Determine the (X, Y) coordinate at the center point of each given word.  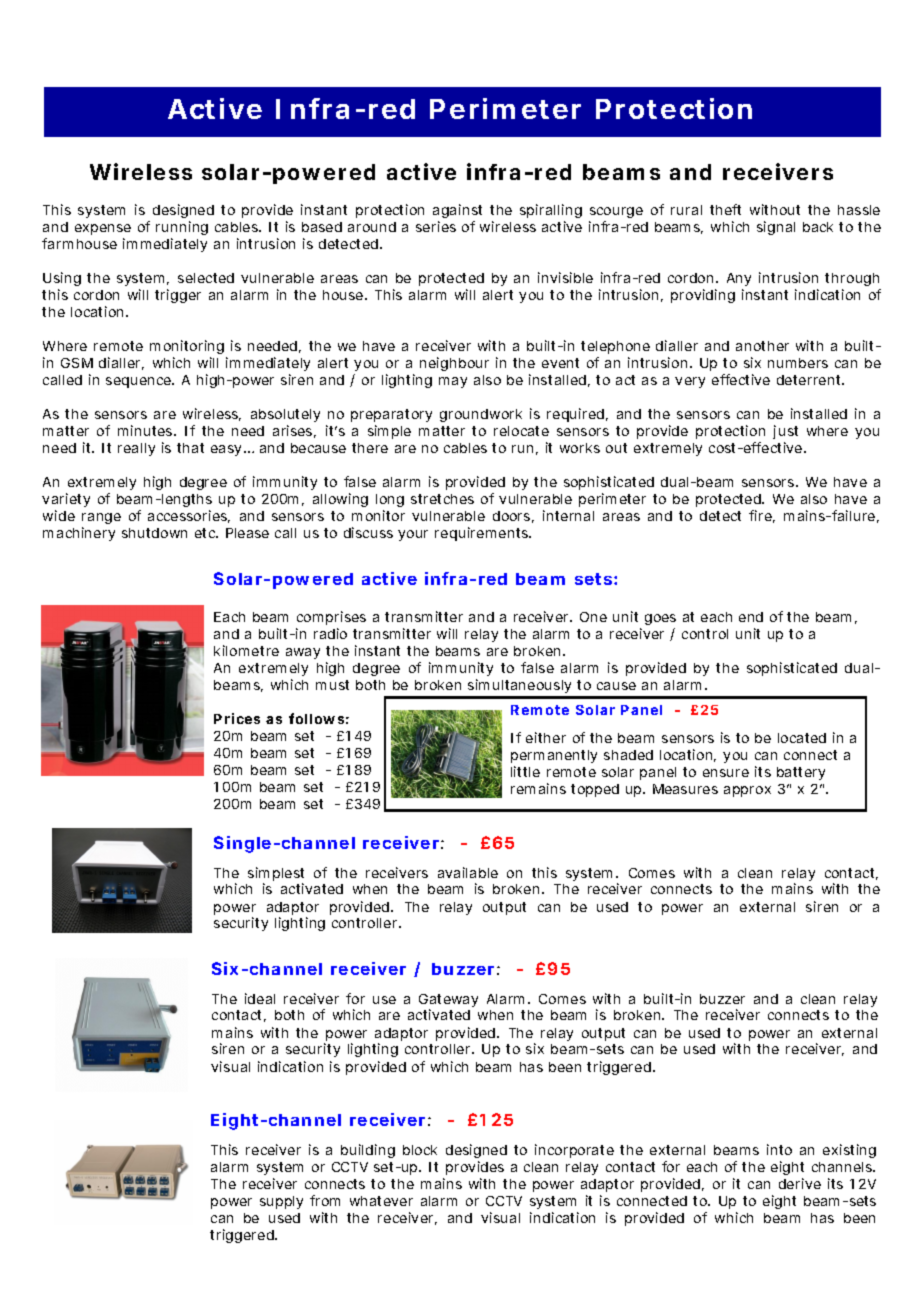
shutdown (154, 533)
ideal (260, 998)
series (436, 226)
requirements (483, 534)
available (468, 872)
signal (776, 228)
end (751, 617)
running (182, 230)
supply (281, 1202)
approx (747, 791)
